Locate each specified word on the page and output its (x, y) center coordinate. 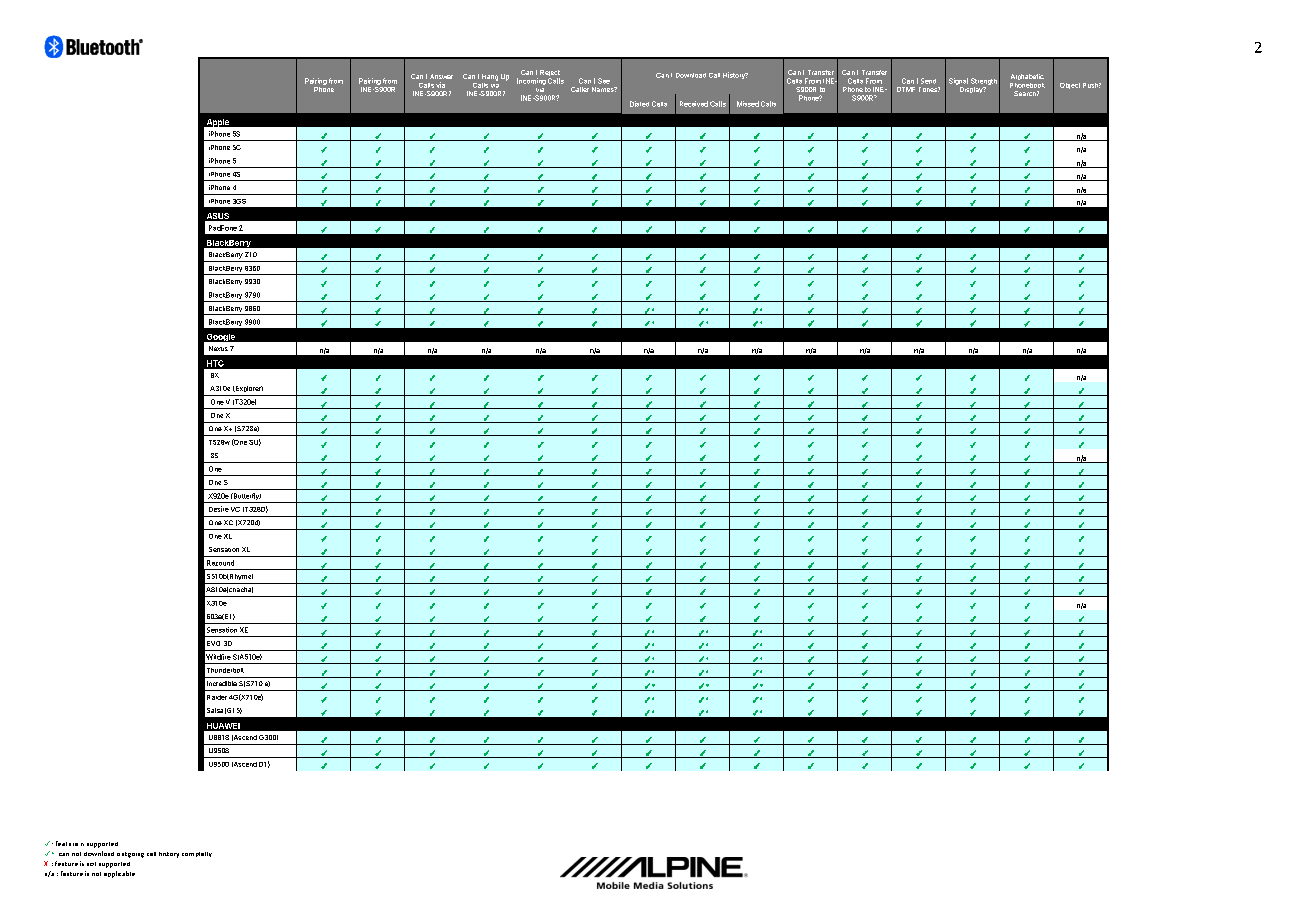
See (604, 81)
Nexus (218, 348)
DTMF (906, 89)
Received (694, 104)
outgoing (130, 855)
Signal (958, 81)
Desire (219, 509)
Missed (748, 104)
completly (197, 854)
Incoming (531, 81)
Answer (441, 76)
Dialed (639, 104)
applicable (119, 874)
